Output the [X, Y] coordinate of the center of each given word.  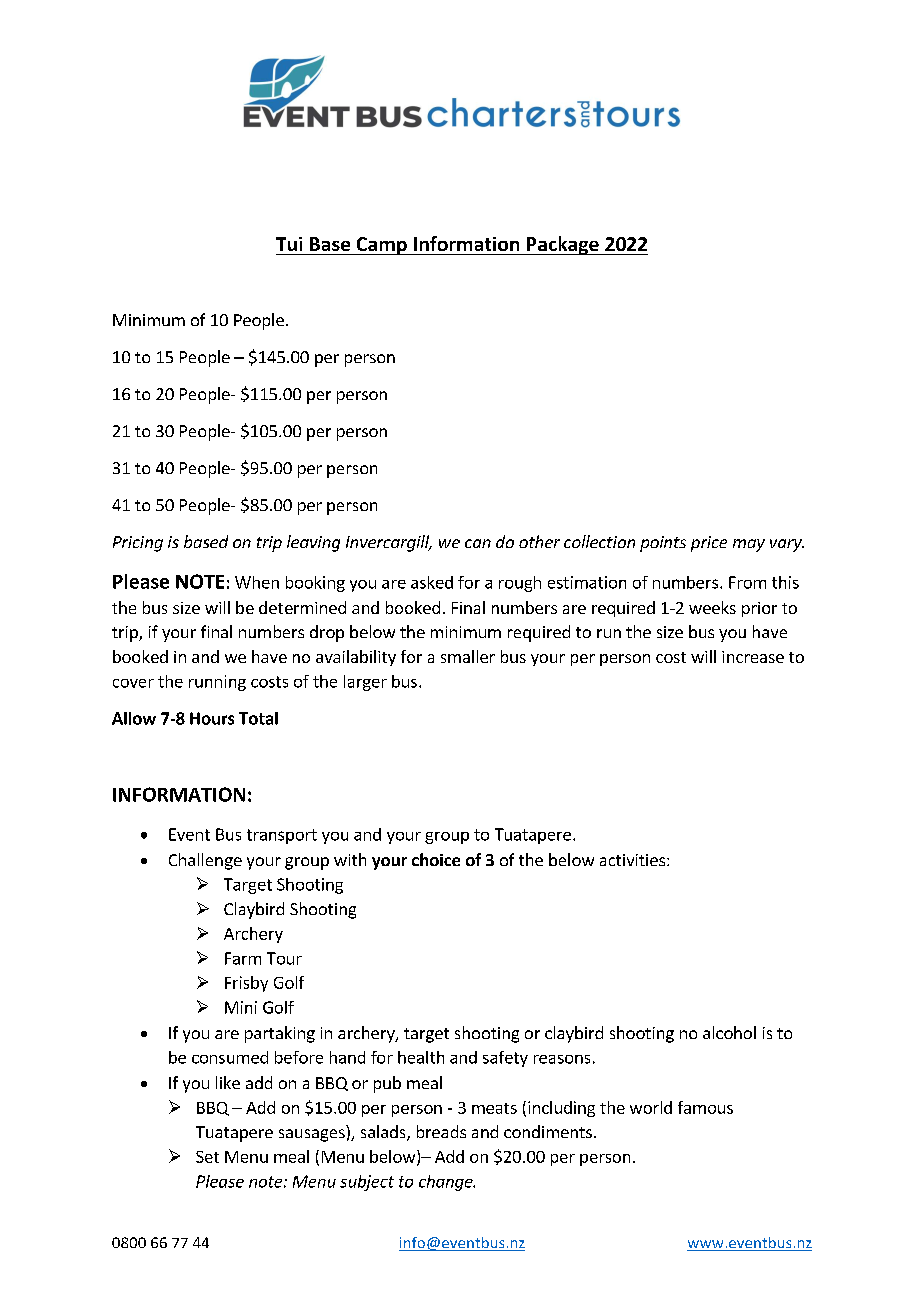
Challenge [205, 861]
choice [436, 859]
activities [634, 860]
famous [705, 1107]
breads [441, 1131]
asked [432, 582]
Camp [381, 246]
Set [207, 1157]
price [709, 544]
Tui [289, 244]
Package [563, 245]
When [257, 582]
